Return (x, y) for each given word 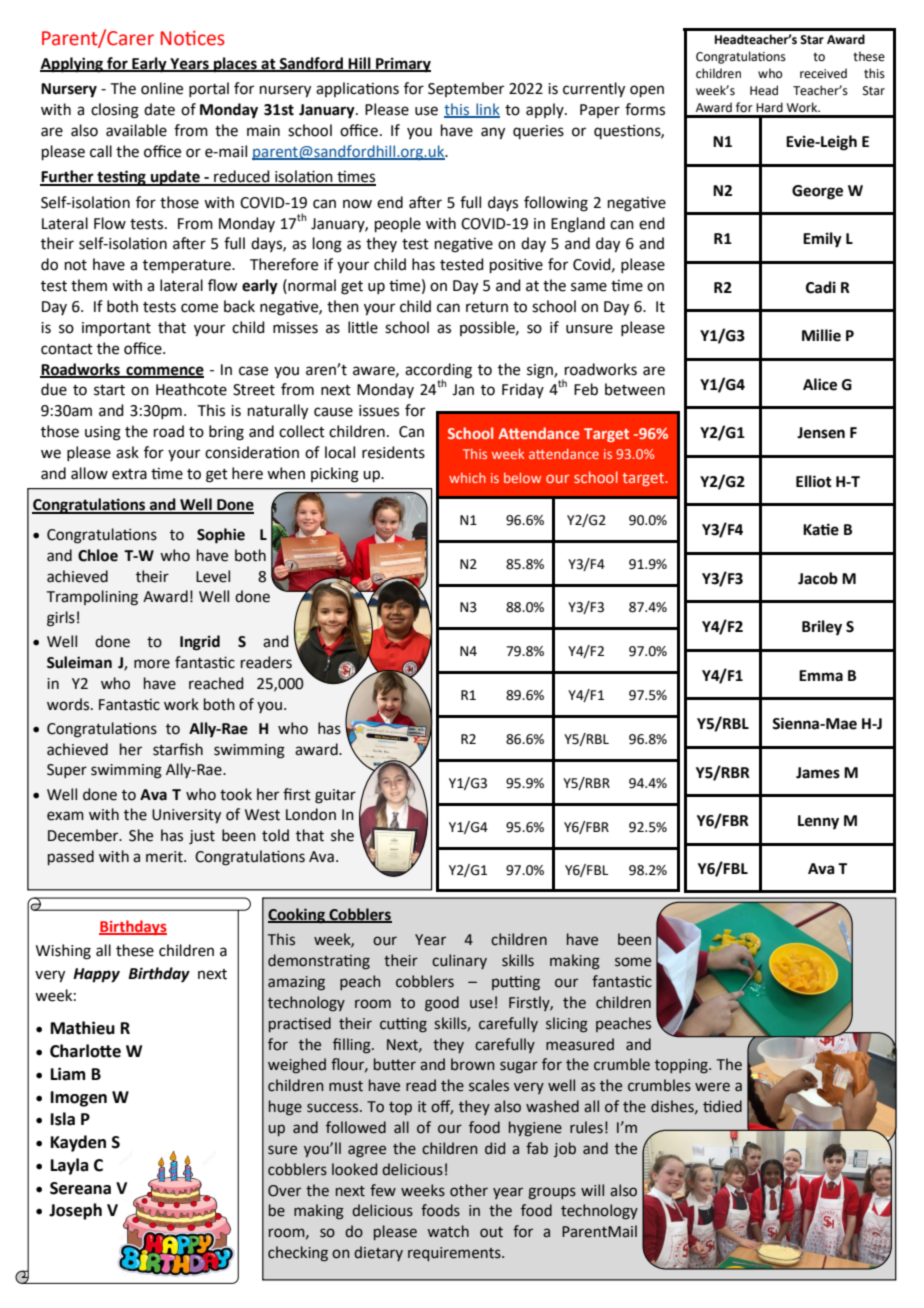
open (647, 91)
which (467, 478)
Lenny (818, 822)
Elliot (814, 481)
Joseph (75, 1211)
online (162, 88)
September (466, 89)
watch (448, 1231)
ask (127, 452)
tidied (722, 1106)
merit (165, 857)
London (311, 814)
